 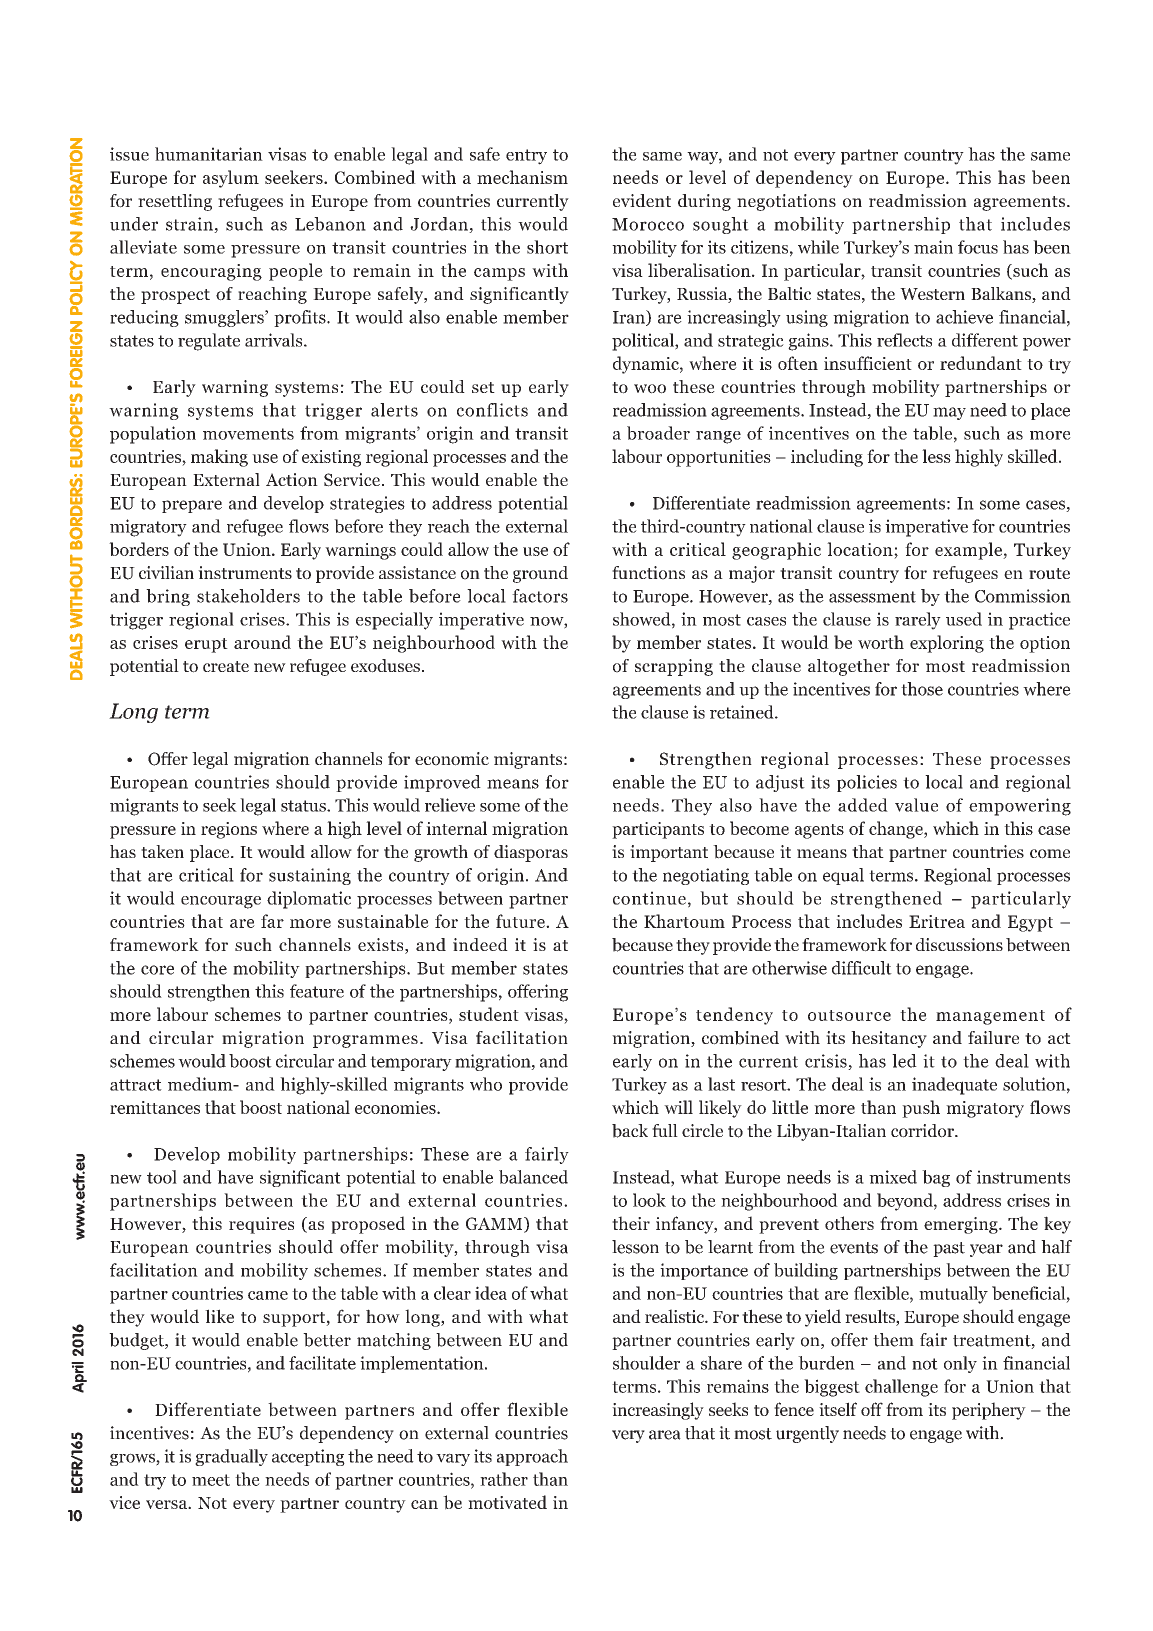 I want to click on asylum, so click(x=231, y=179).
